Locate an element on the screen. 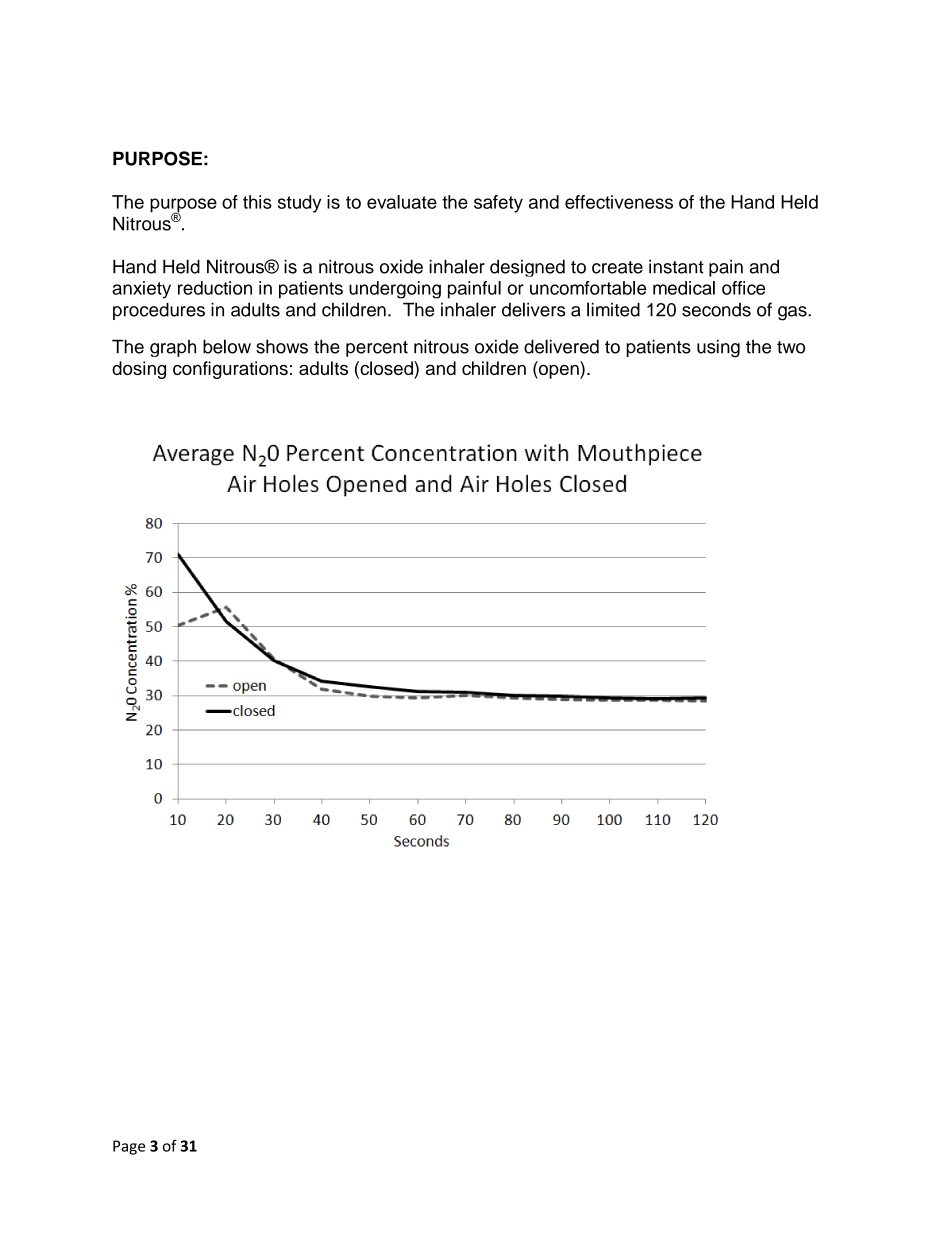 The width and height of the screenshot is (952, 1233). dosing is located at coordinates (139, 370).
